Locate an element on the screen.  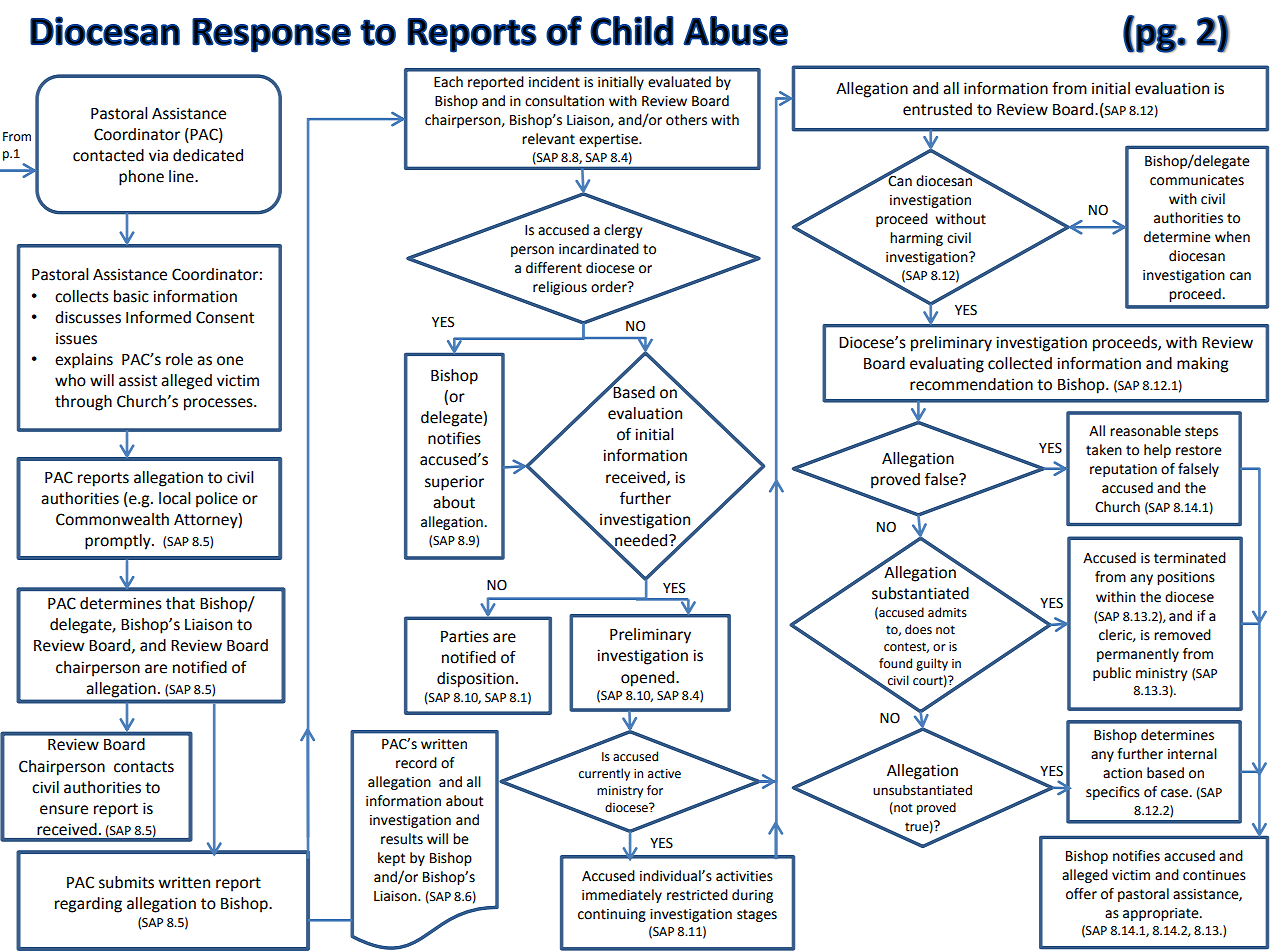
dedicated is located at coordinates (208, 155).
